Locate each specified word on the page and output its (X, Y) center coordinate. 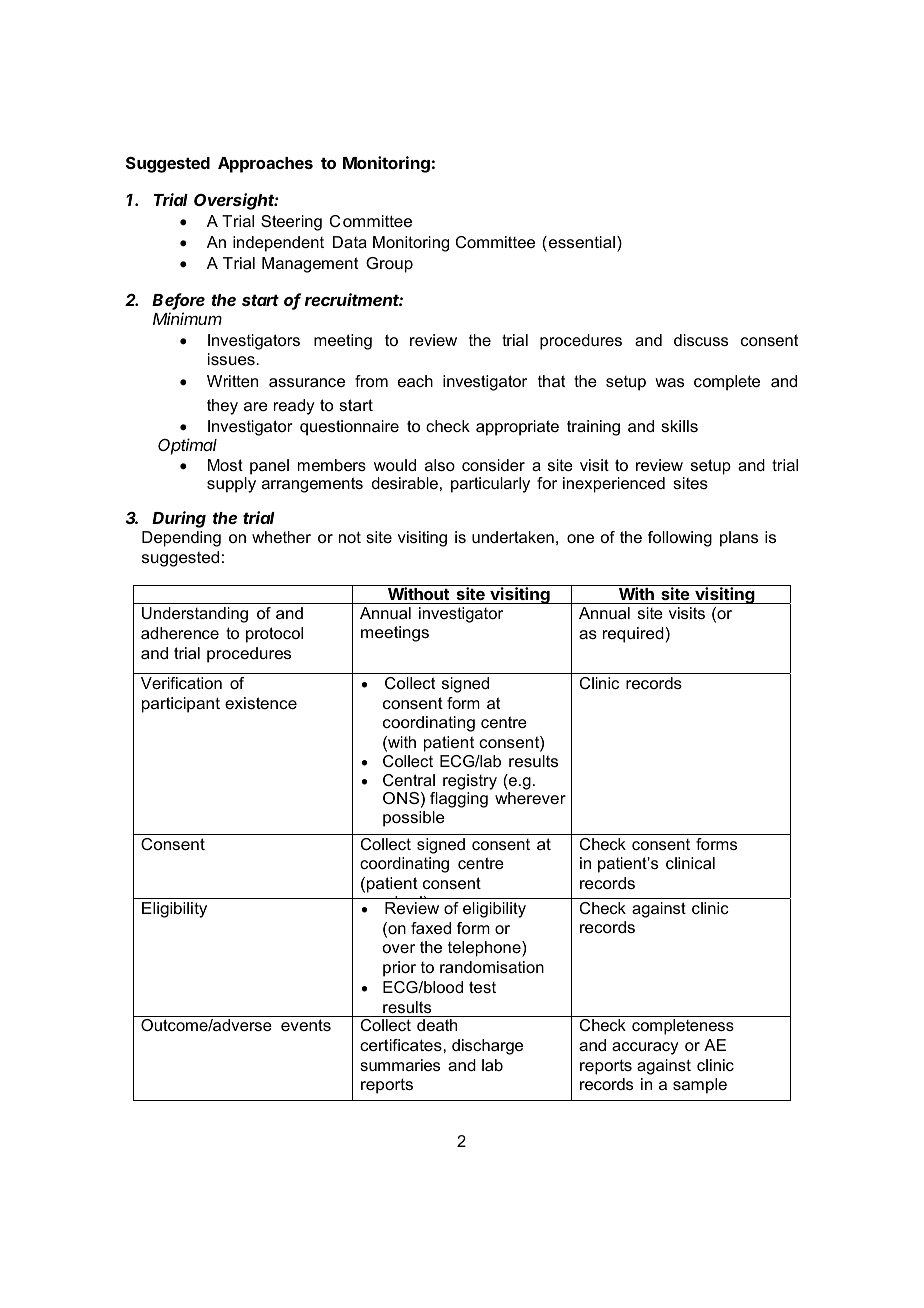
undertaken (513, 537)
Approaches (265, 165)
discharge (487, 1047)
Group (389, 265)
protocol (274, 635)
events (306, 1025)
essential (583, 242)
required (633, 635)
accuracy (645, 1048)
